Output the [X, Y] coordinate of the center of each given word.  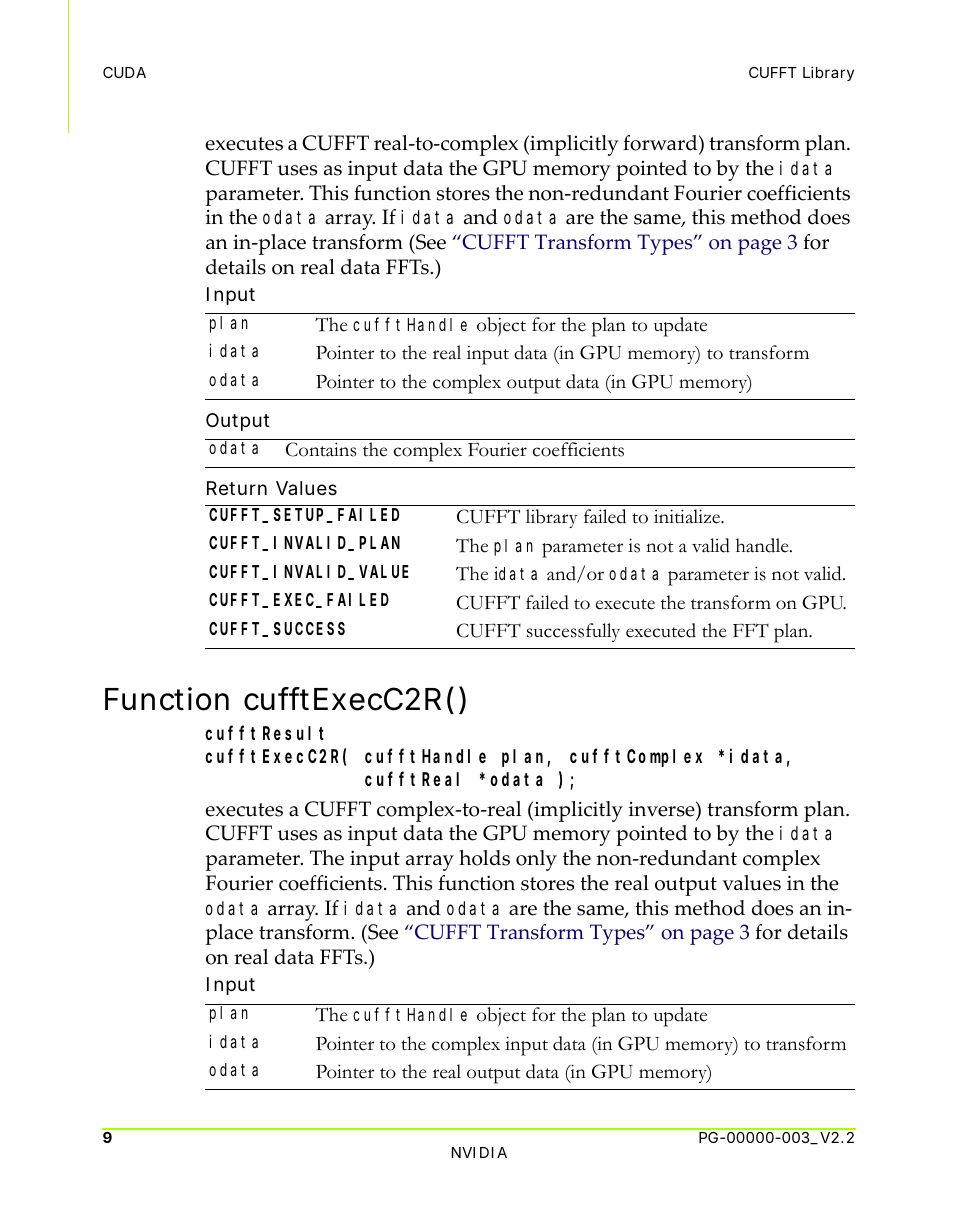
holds [484, 858]
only [536, 860]
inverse [663, 809]
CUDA [124, 72]
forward [661, 144]
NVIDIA [479, 1152]
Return [237, 488]
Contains [321, 449]
